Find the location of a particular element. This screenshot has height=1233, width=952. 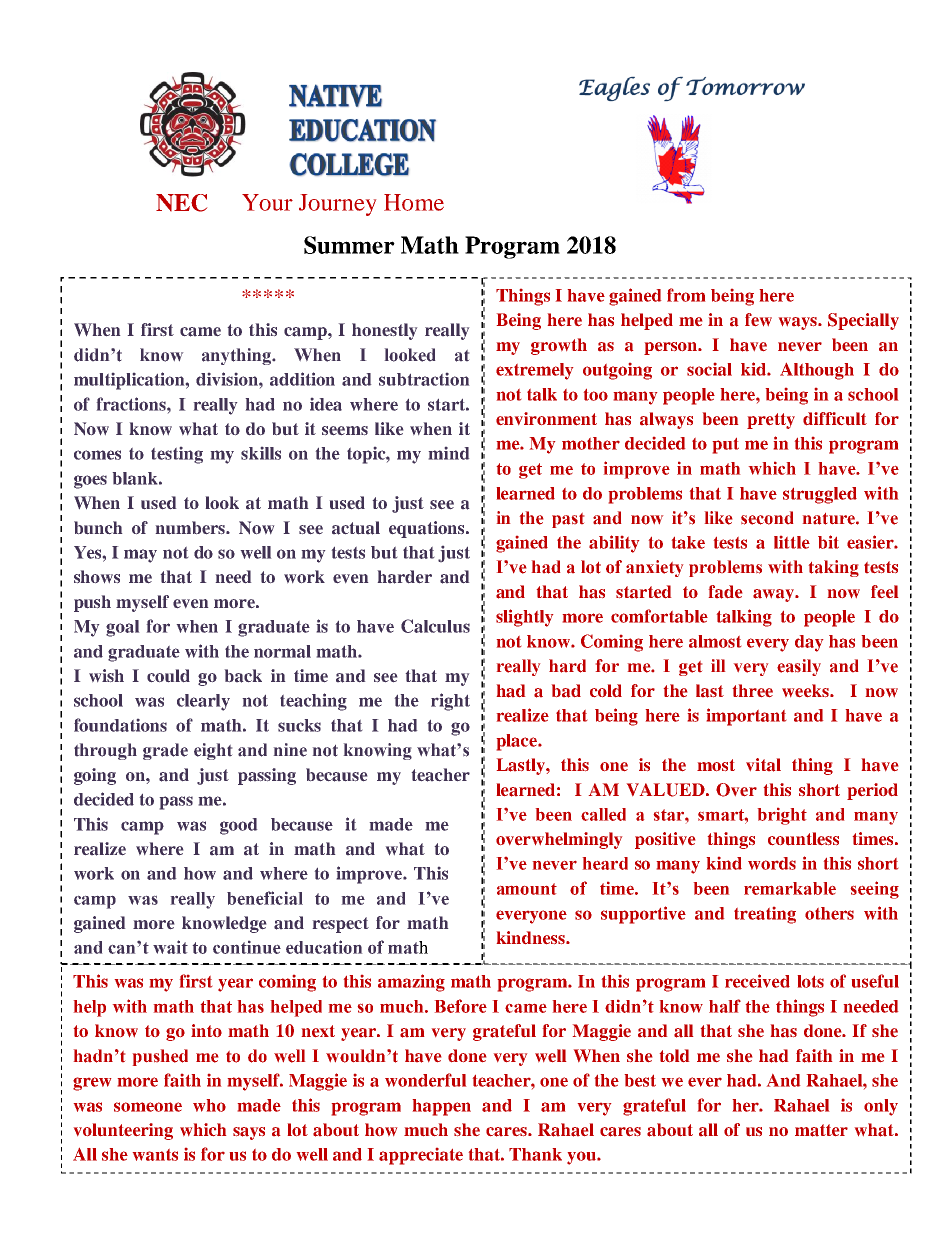

equations is located at coordinates (428, 529).
